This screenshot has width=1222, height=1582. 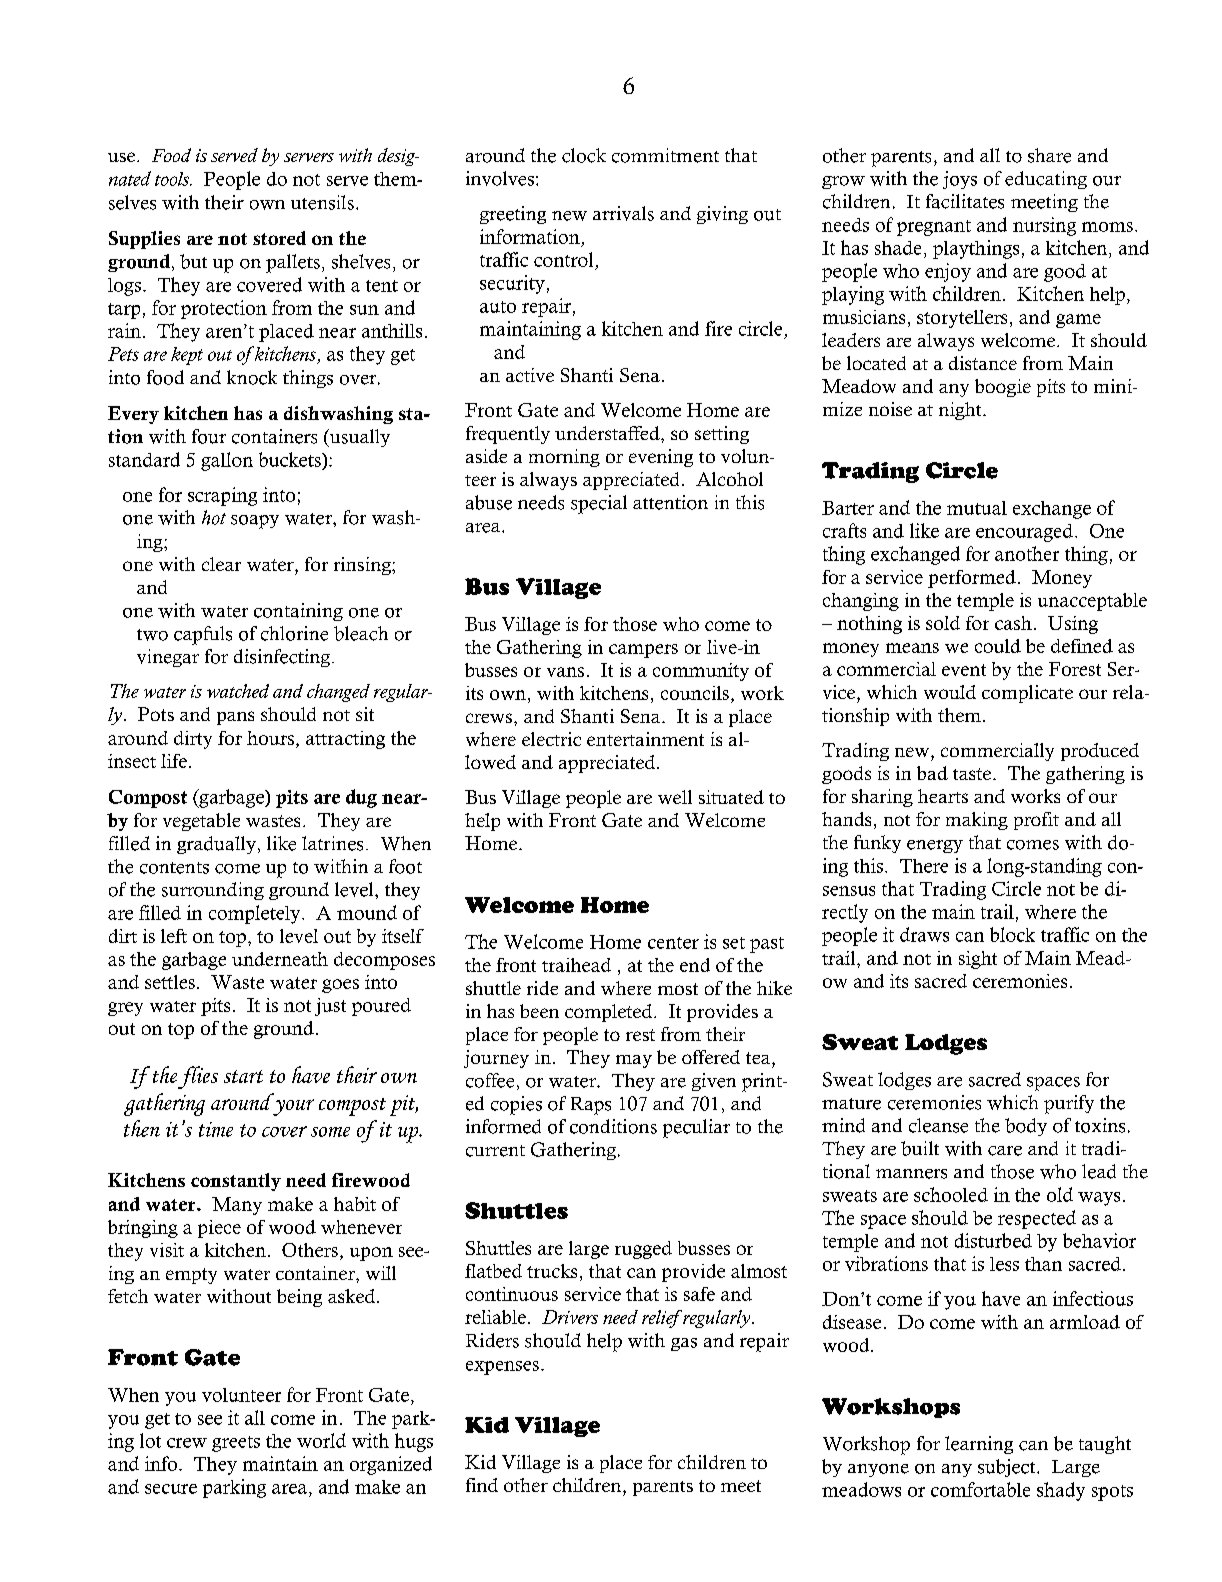 What do you see at coordinates (279, 238) in the screenshot?
I see `stored` at bounding box center [279, 238].
